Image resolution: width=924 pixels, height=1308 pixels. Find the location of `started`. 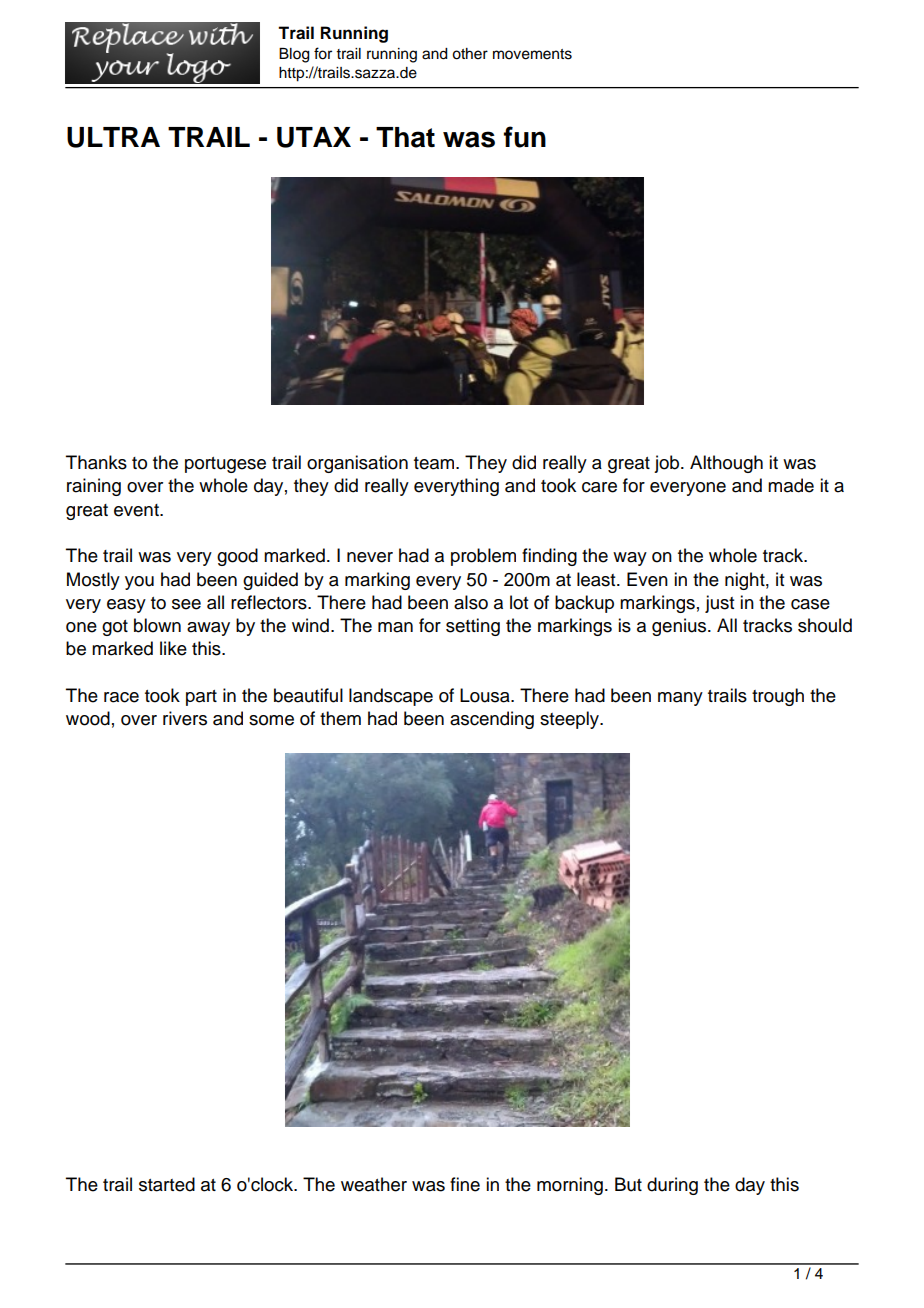

started is located at coordinates (167, 1184).
